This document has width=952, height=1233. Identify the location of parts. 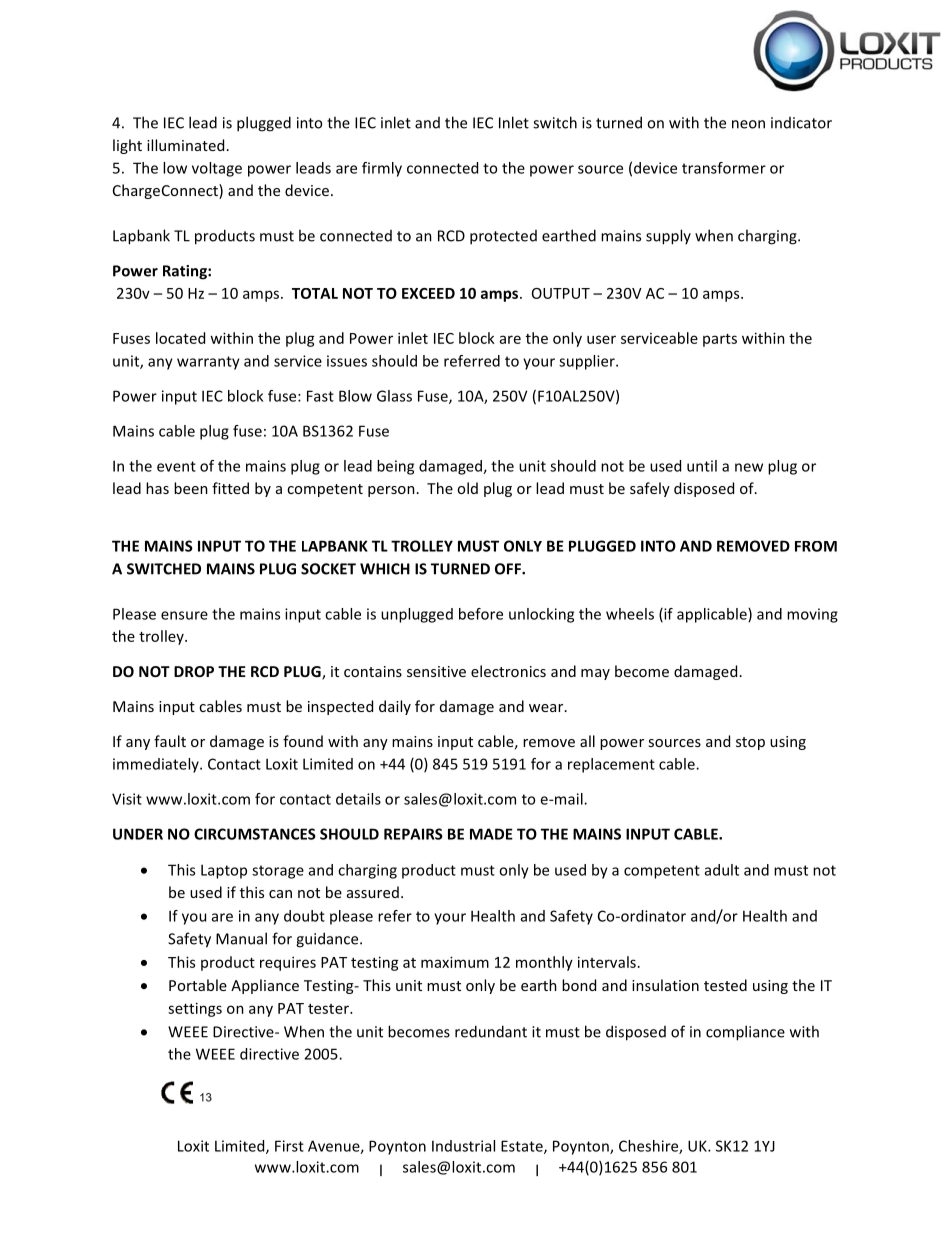
(720, 340).
